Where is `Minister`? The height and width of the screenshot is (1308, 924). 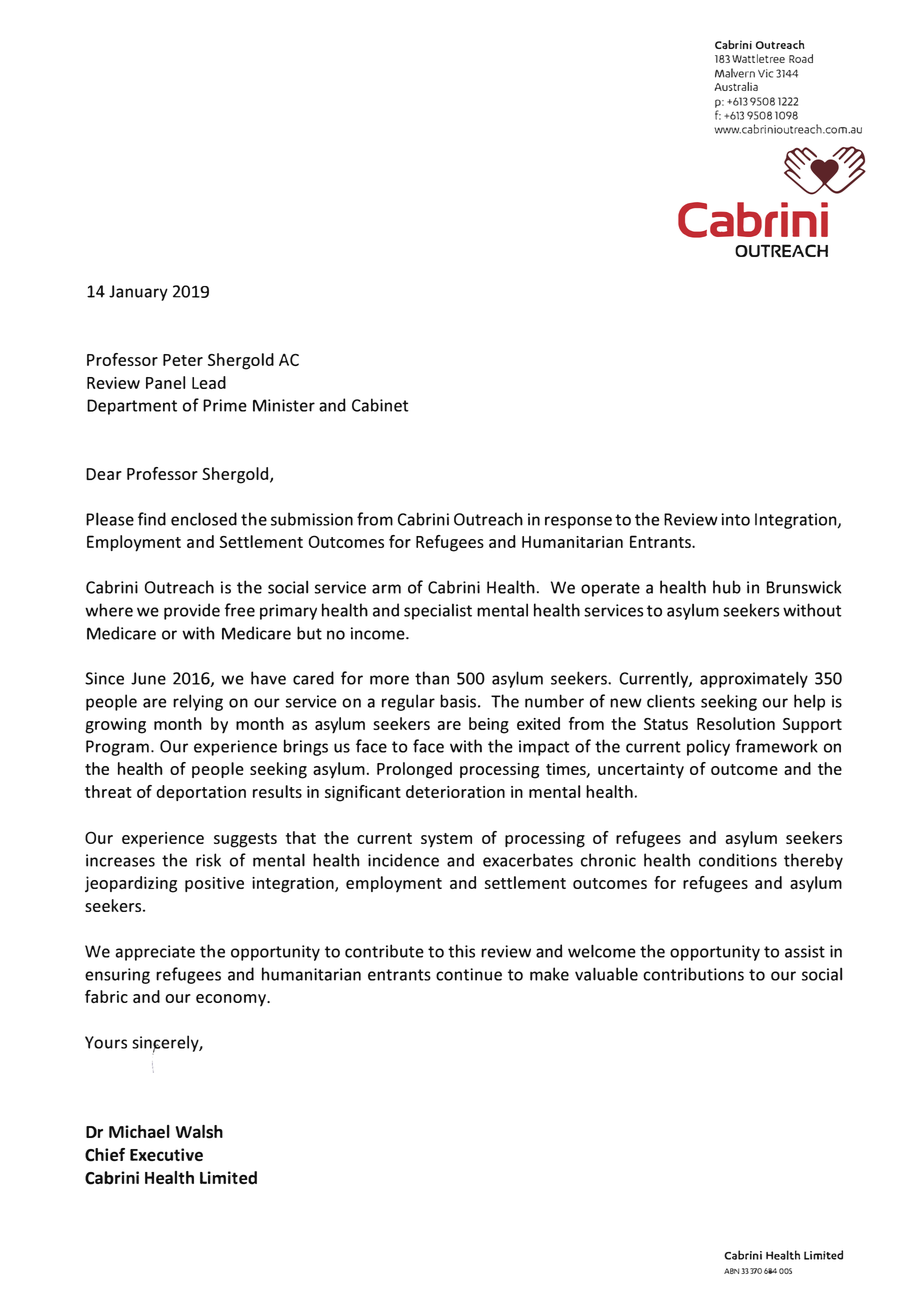 Minister is located at coordinates (284, 405).
